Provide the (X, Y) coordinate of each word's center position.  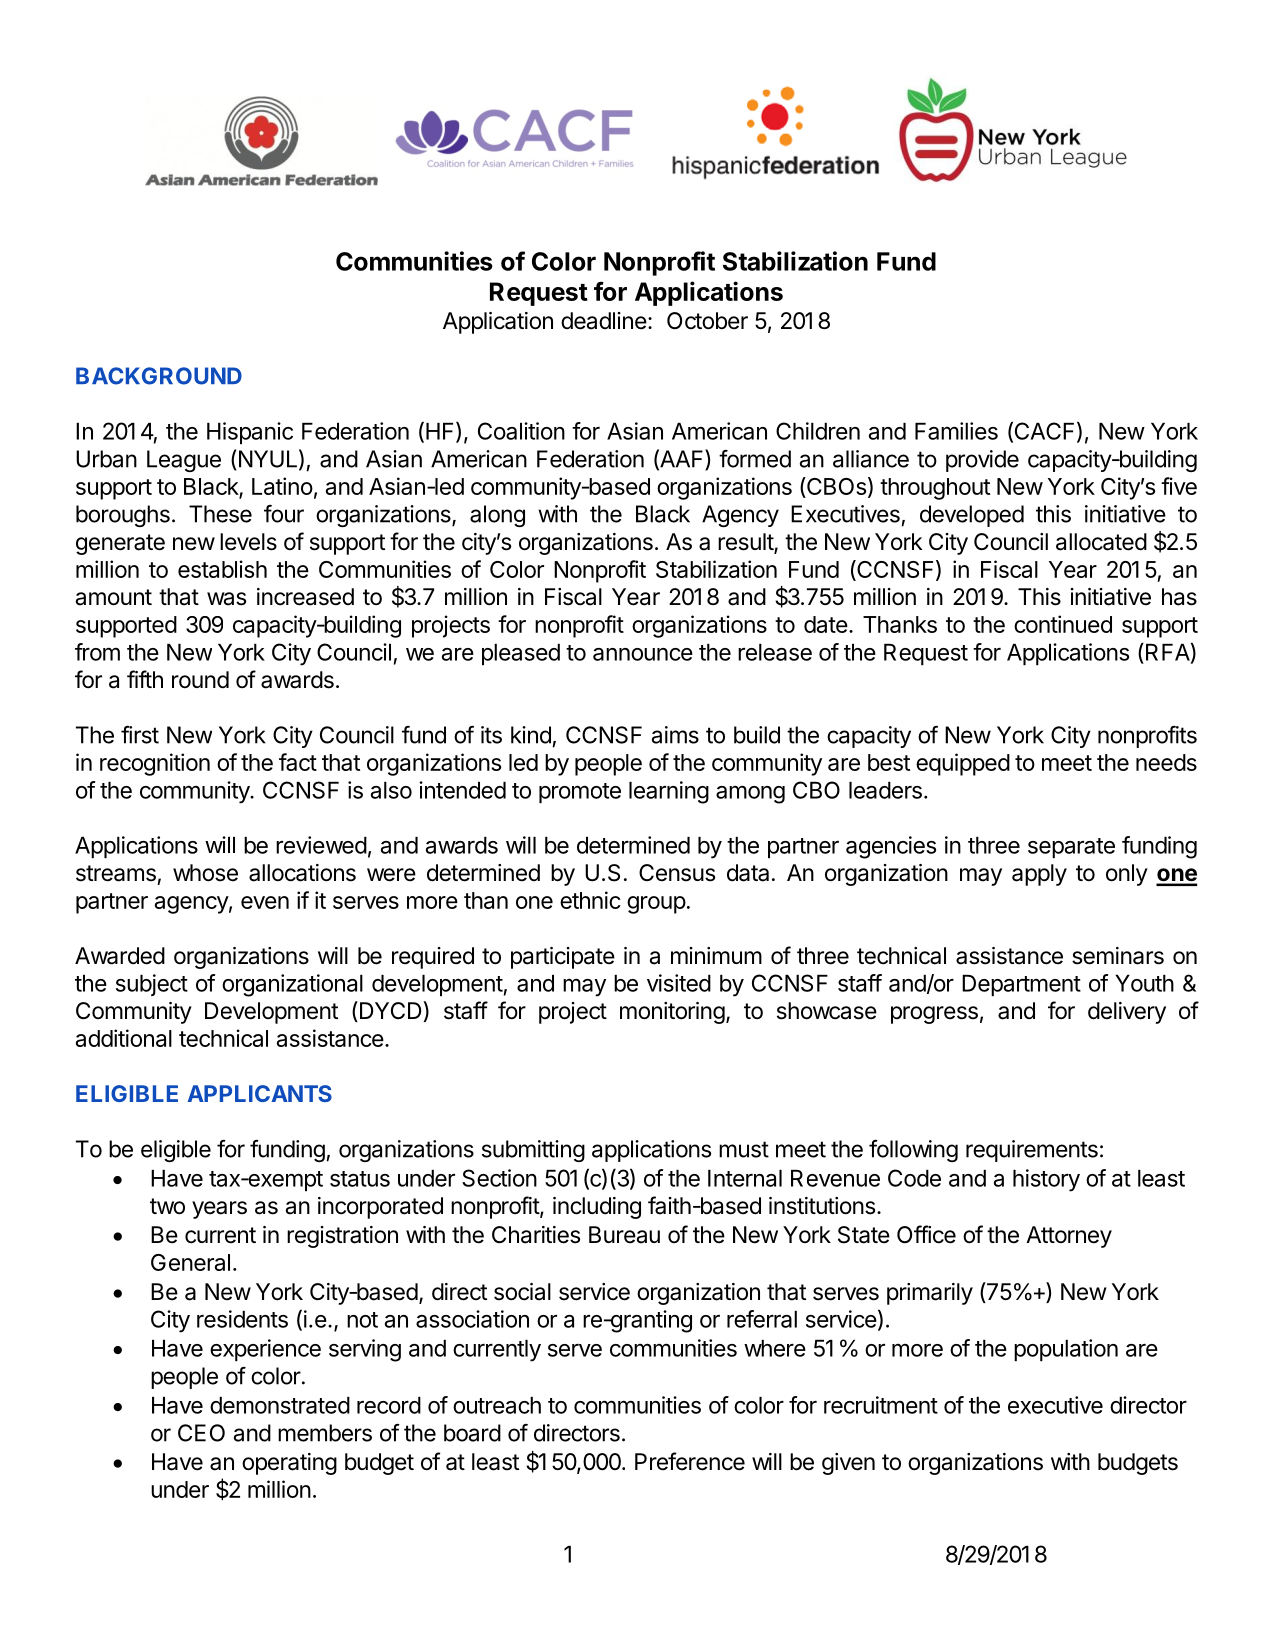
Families (956, 431)
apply (1039, 875)
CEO (201, 1433)
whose (205, 873)
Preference (690, 1461)
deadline (604, 321)
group (656, 905)
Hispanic (250, 433)
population (1066, 1350)
